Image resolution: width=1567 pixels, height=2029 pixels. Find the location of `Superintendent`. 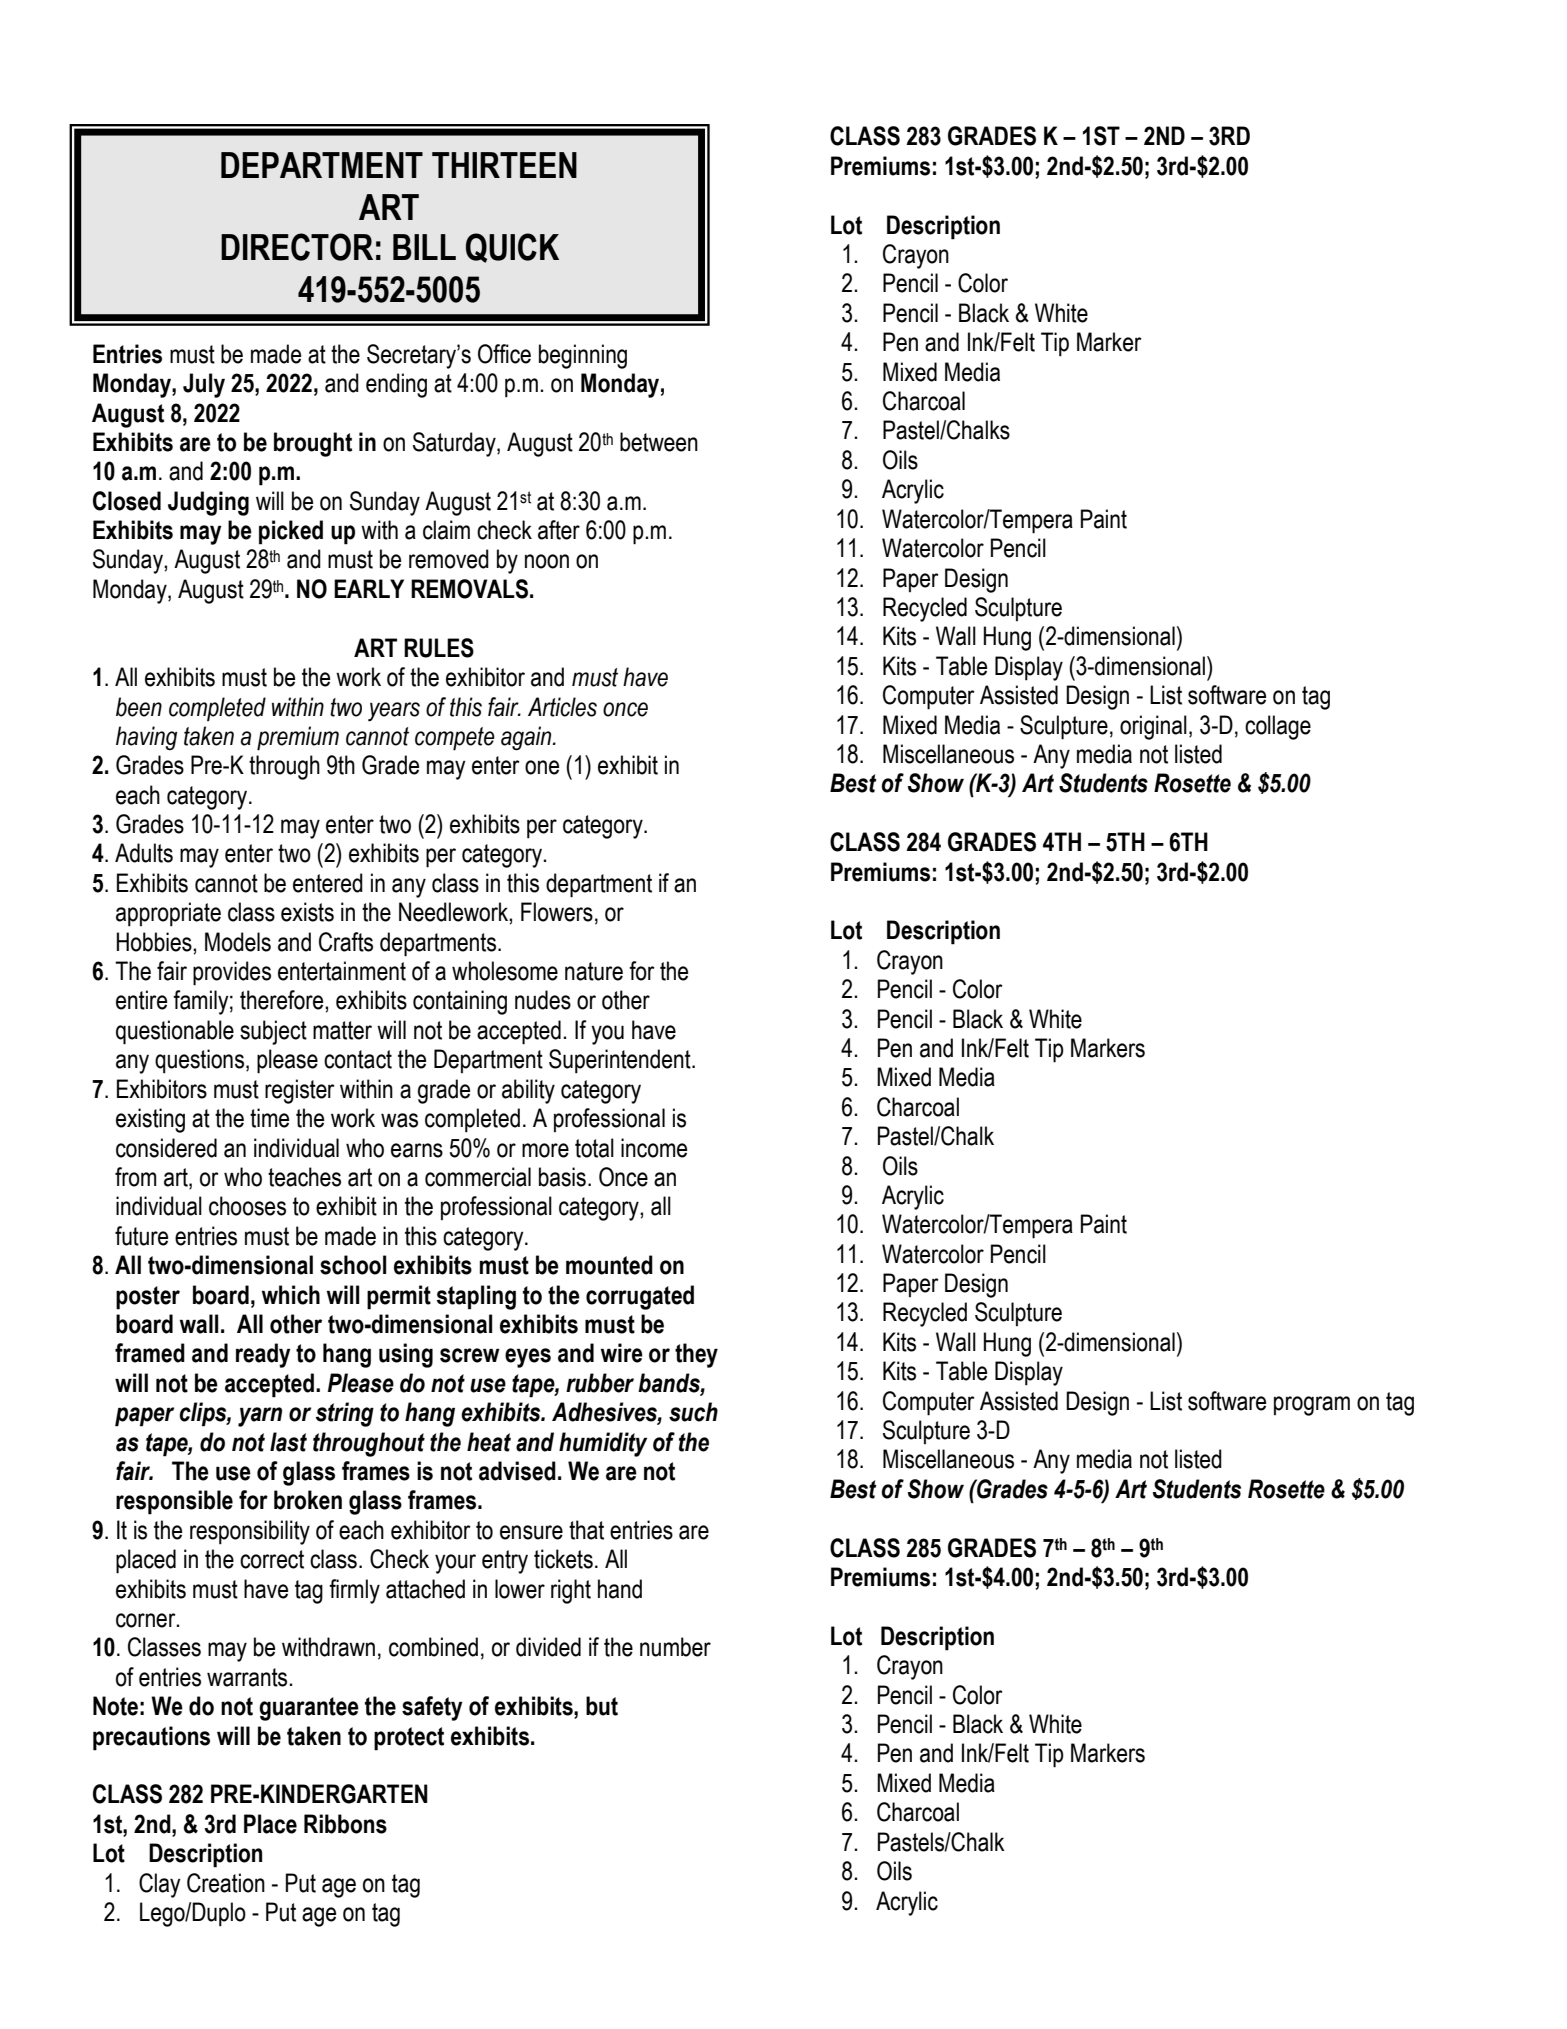

Superintendent is located at coordinates (621, 1061).
